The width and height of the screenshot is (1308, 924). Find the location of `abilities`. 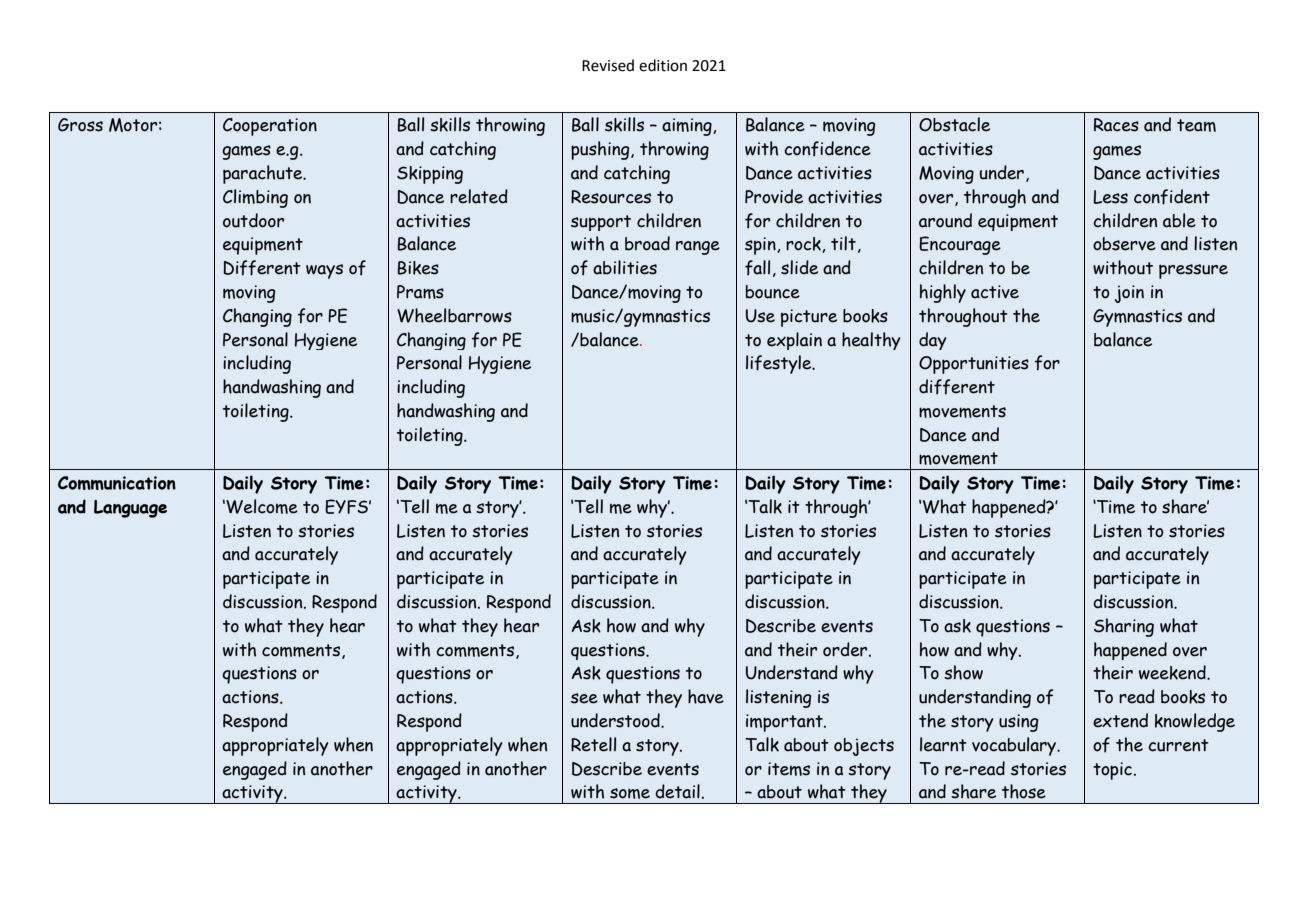

abilities is located at coordinates (625, 267).
